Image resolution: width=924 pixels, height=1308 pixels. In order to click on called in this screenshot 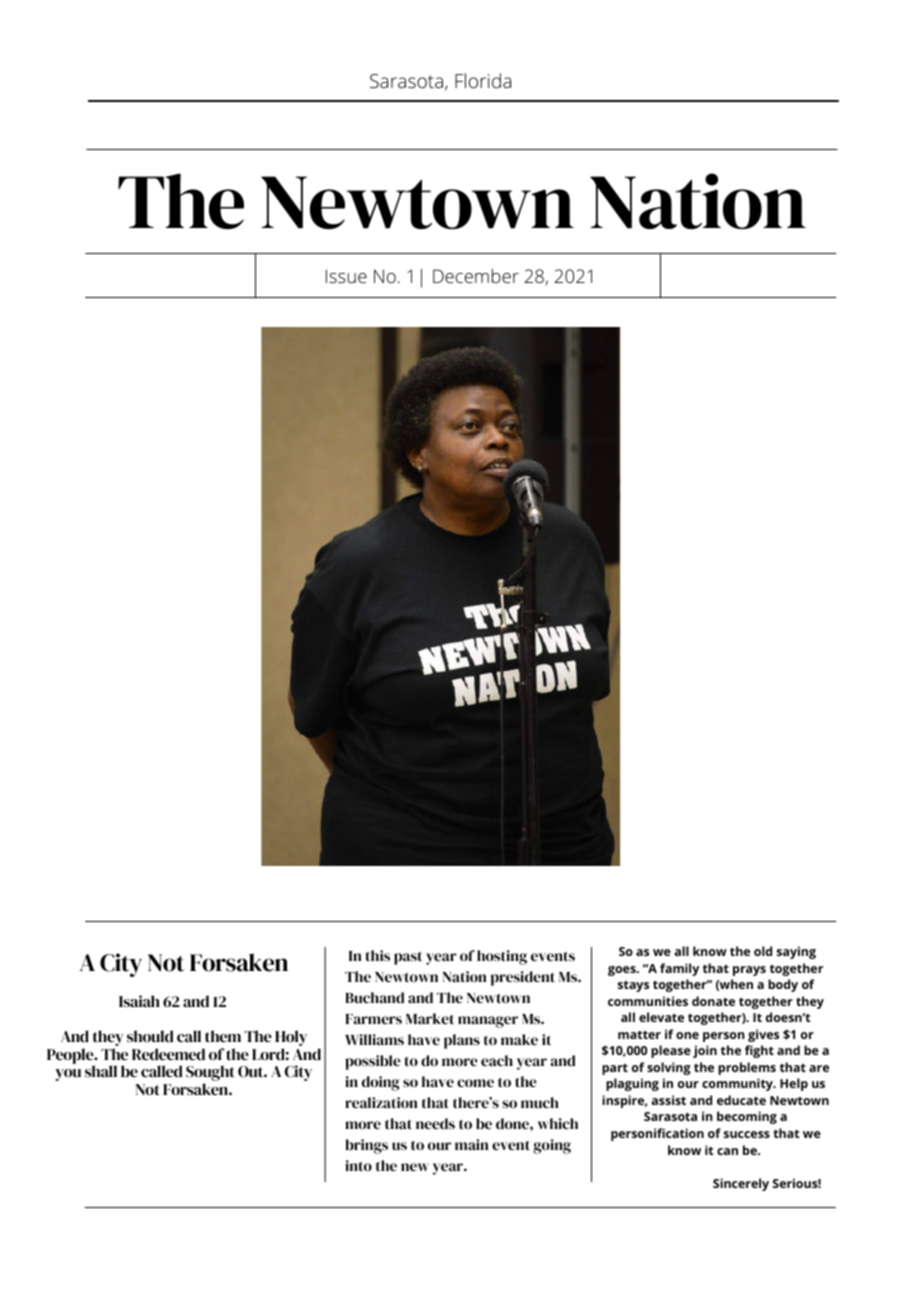, I will do `click(161, 1071)`.
